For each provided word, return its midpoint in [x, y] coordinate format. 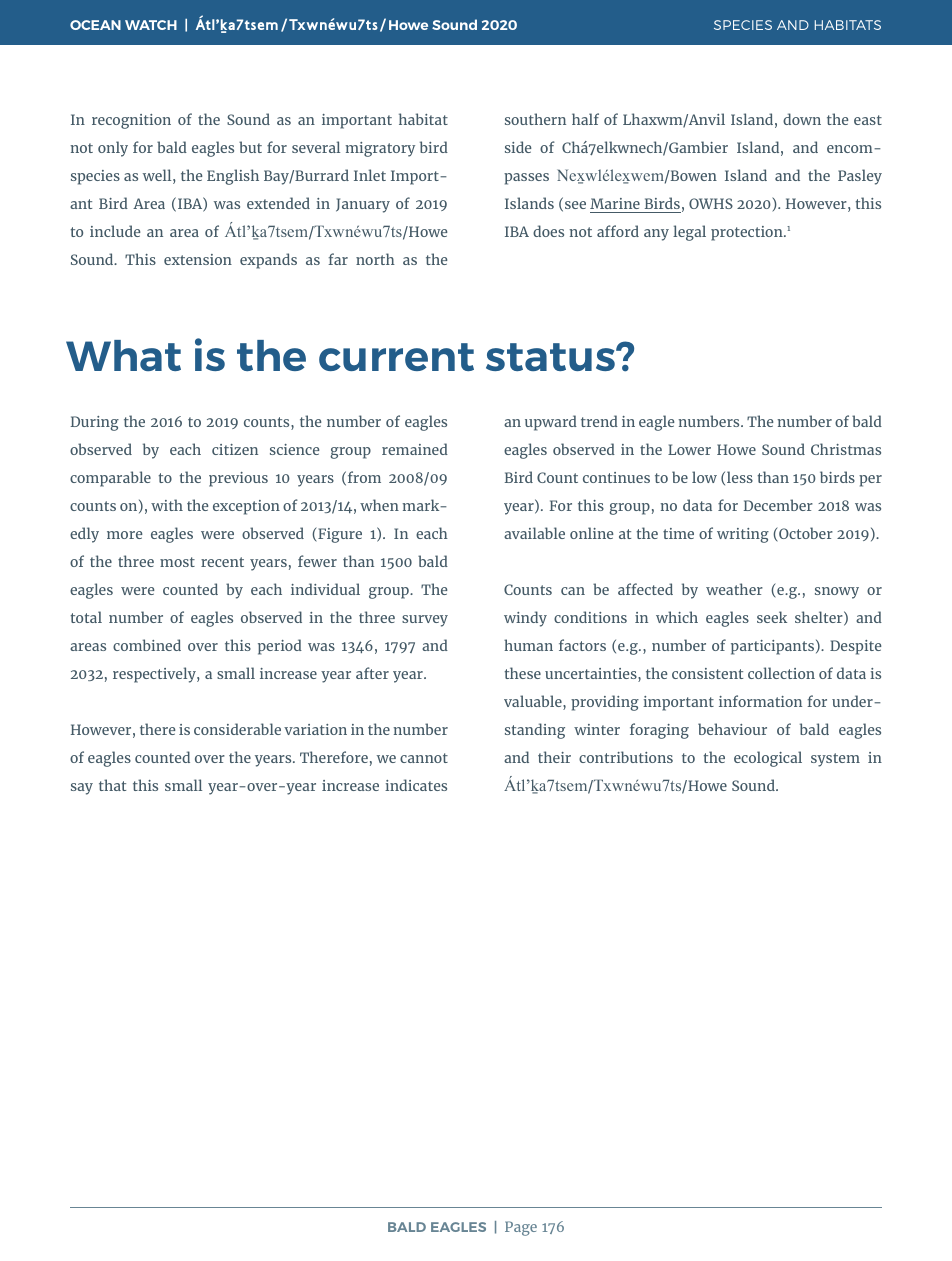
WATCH [151, 25]
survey [425, 621]
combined [147, 645]
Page [521, 1228]
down [802, 119]
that [112, 785]
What [123, 355]
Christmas [846, 449]
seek [772, 617]
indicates [416, 785]
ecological [768, 759]
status [551, 357]
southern [535, 119]
